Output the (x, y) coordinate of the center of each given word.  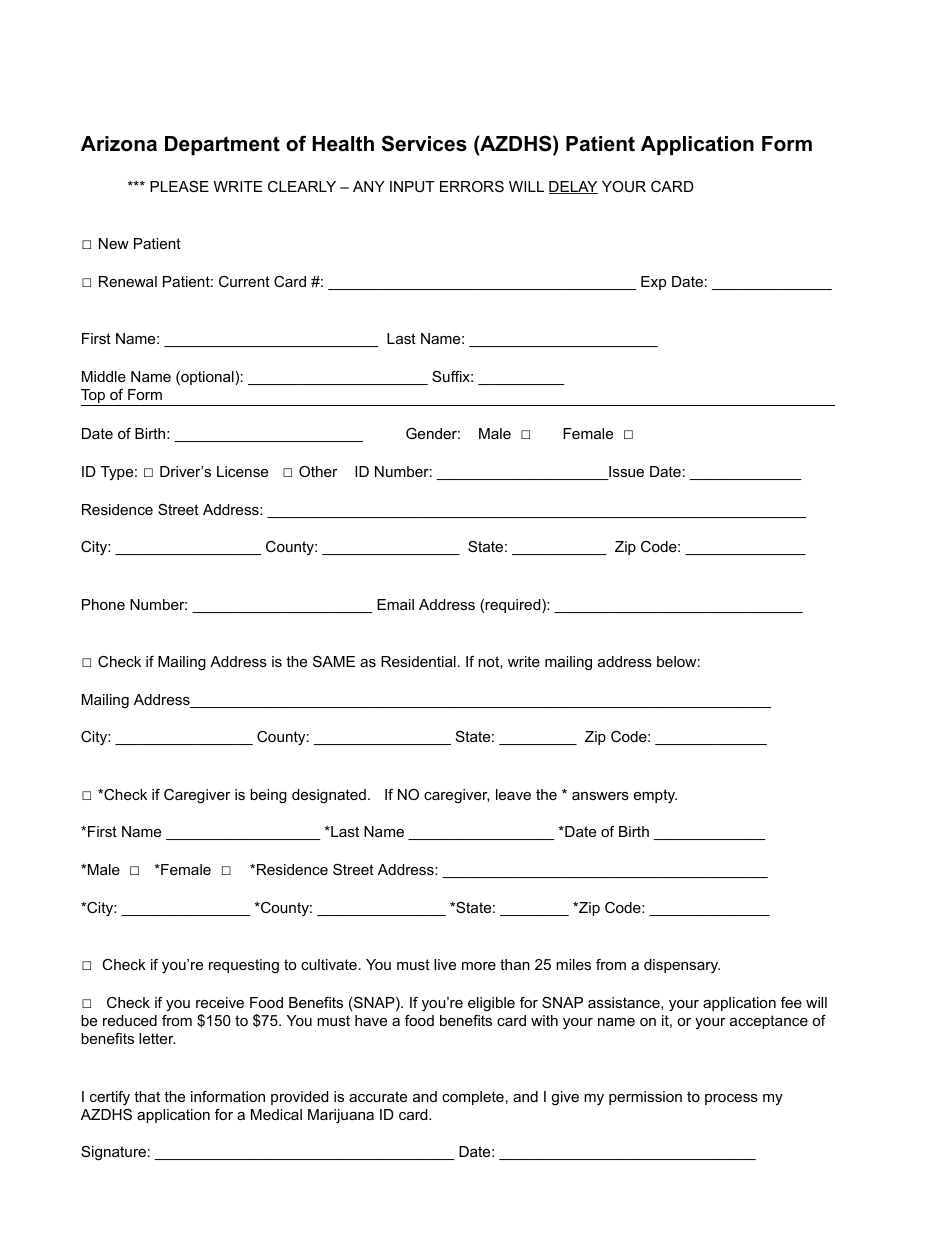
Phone (103, 604)
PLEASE (179, 186)
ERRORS (472, 186)
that (147, 1096)
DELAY (573, 187)
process (731, 1099)
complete (473, 1098)
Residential (418, 661)
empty (655, 796)
